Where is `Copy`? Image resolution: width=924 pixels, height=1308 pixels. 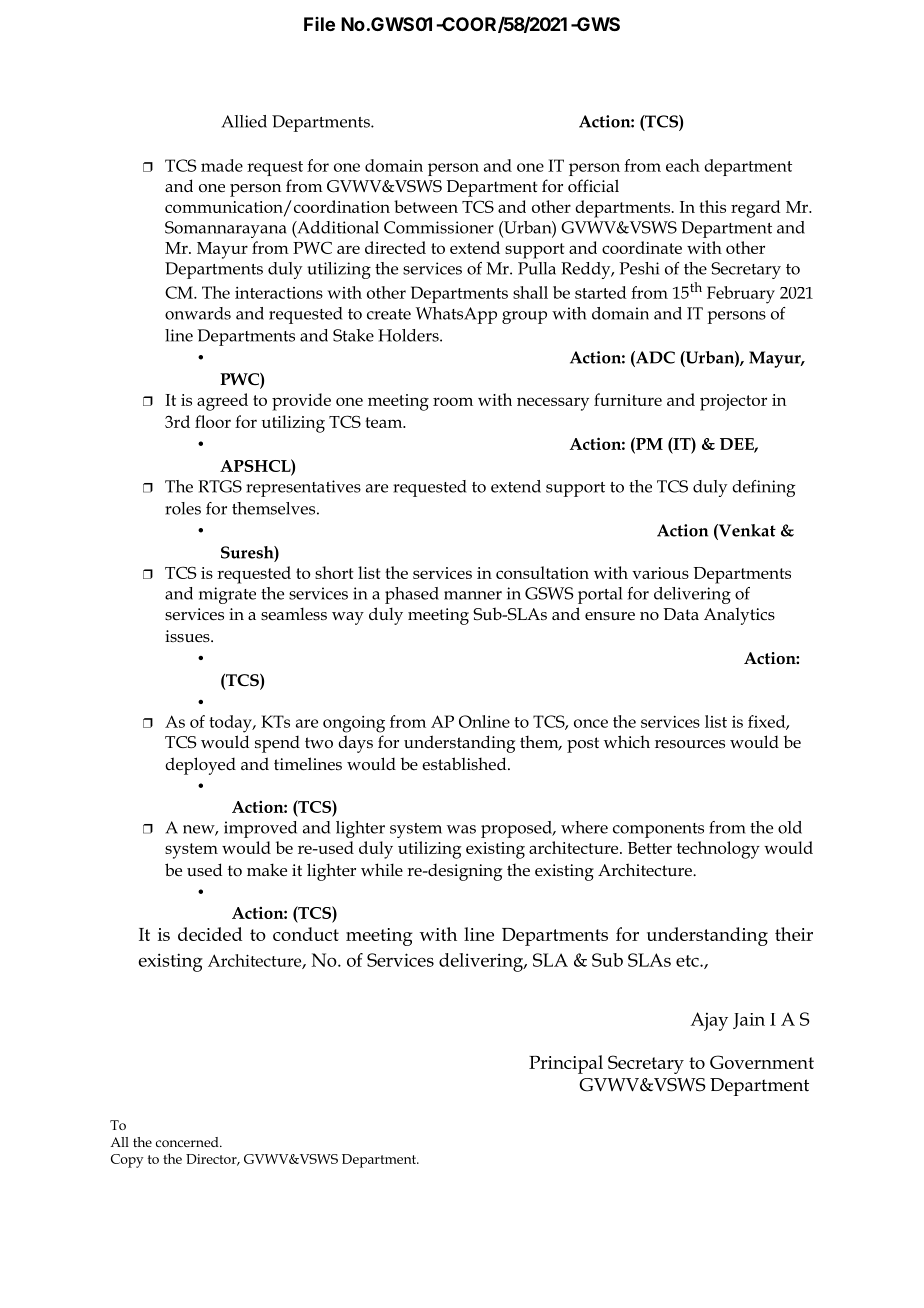 Copy is located at coordinates (127, 1161).
